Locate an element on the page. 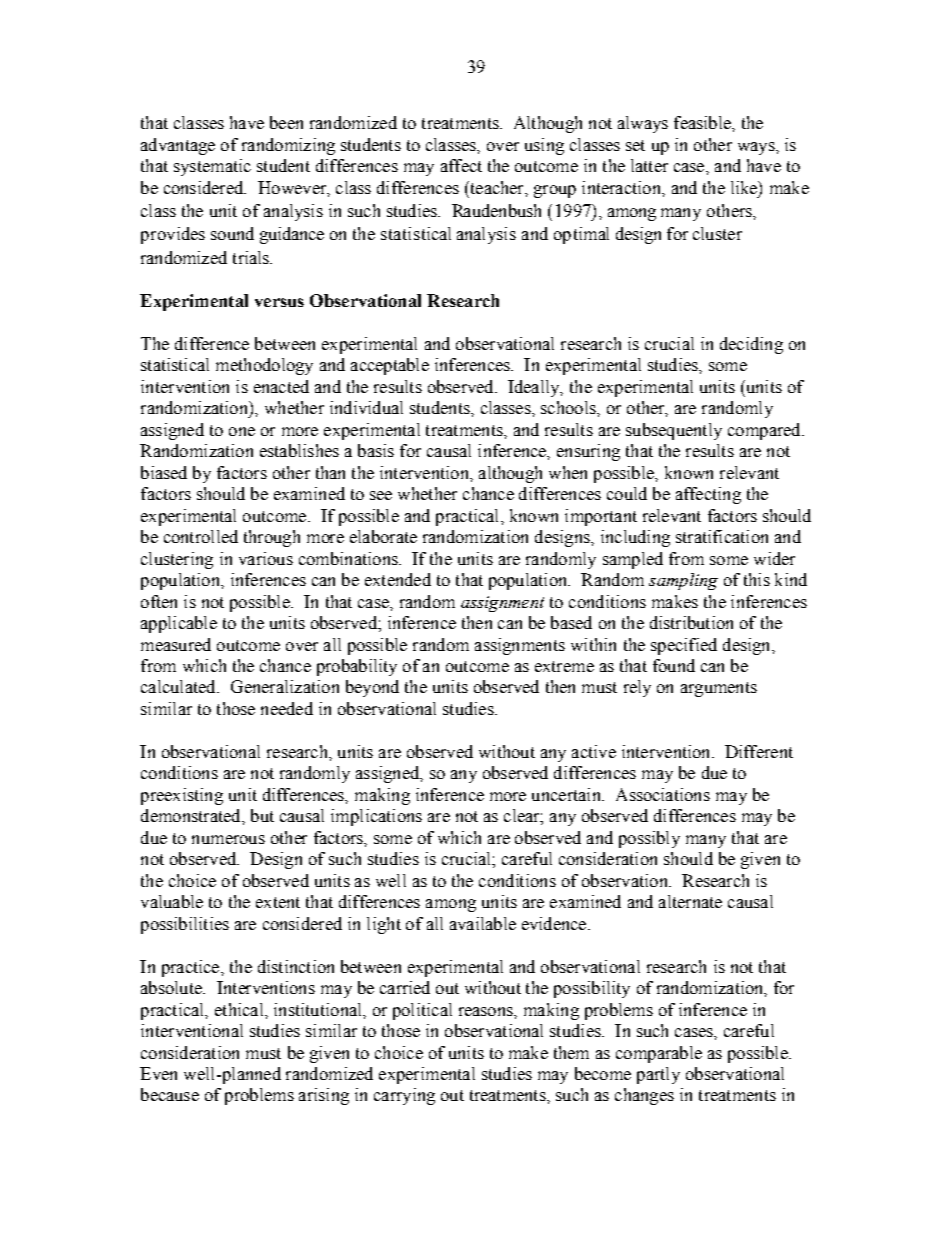 Image resolution: width=952 pixels, height=1233 pixels. teacher is located at coordinates (497, 187).
